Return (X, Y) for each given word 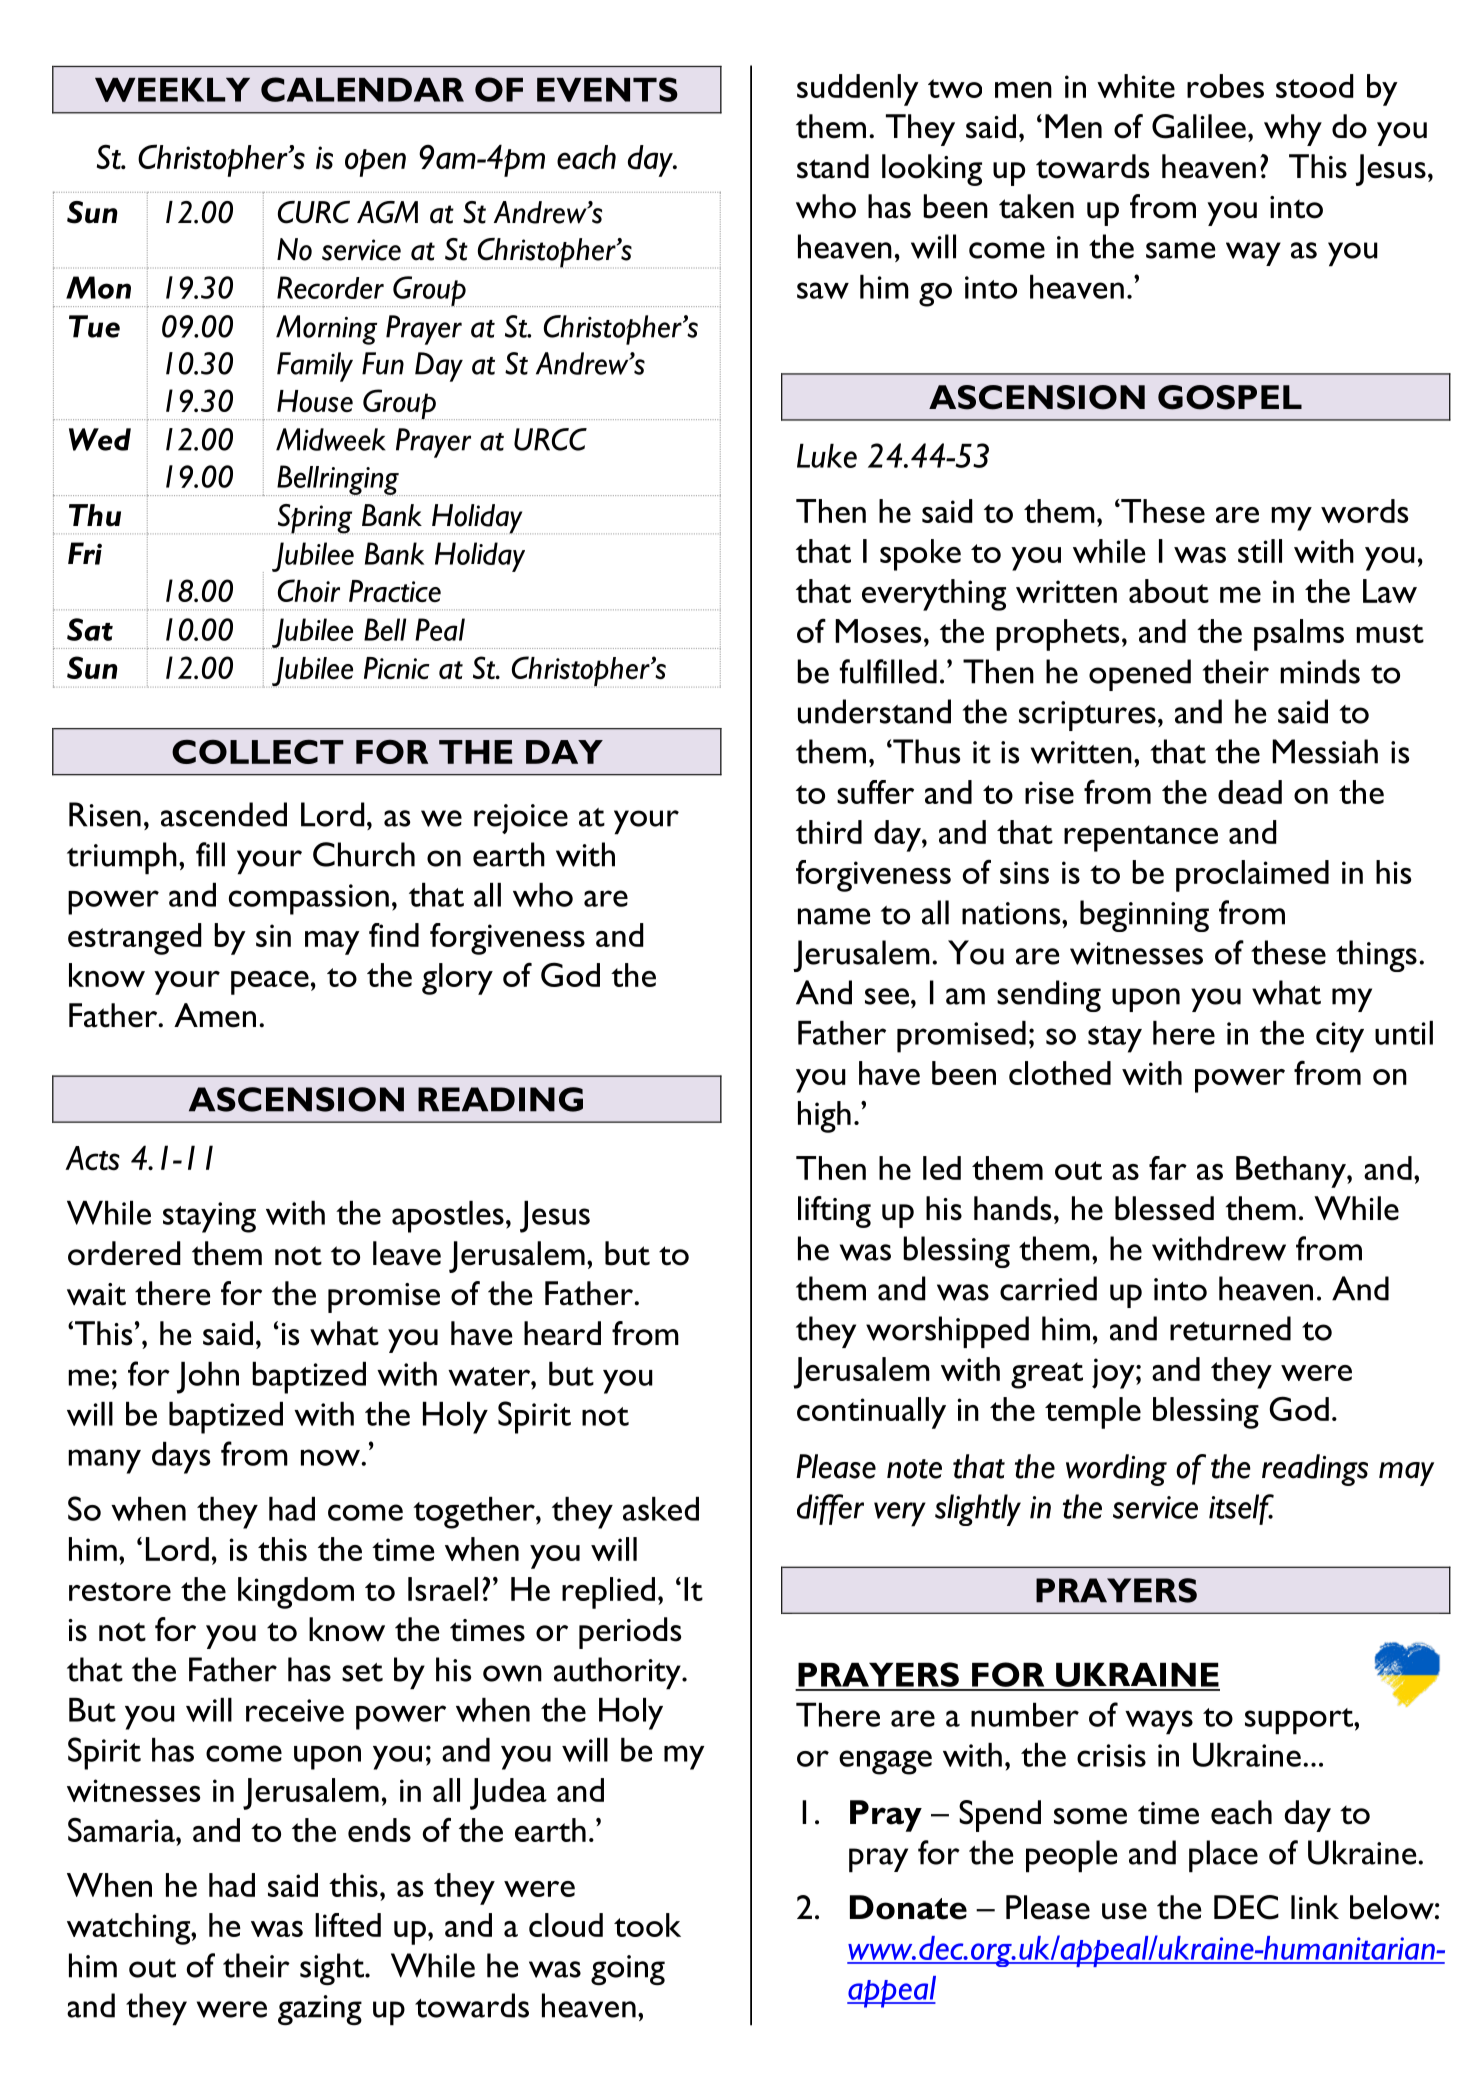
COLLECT (258, 751)
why (1293, 130)
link (1315, 1907)
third (829, 832)
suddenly (858, 90)
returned (1230, 1328)
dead (1250, 792)
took (647, 1925)
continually (871, 1413)
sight (333, 1969)
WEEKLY (172, 90)
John (207, 1378)
